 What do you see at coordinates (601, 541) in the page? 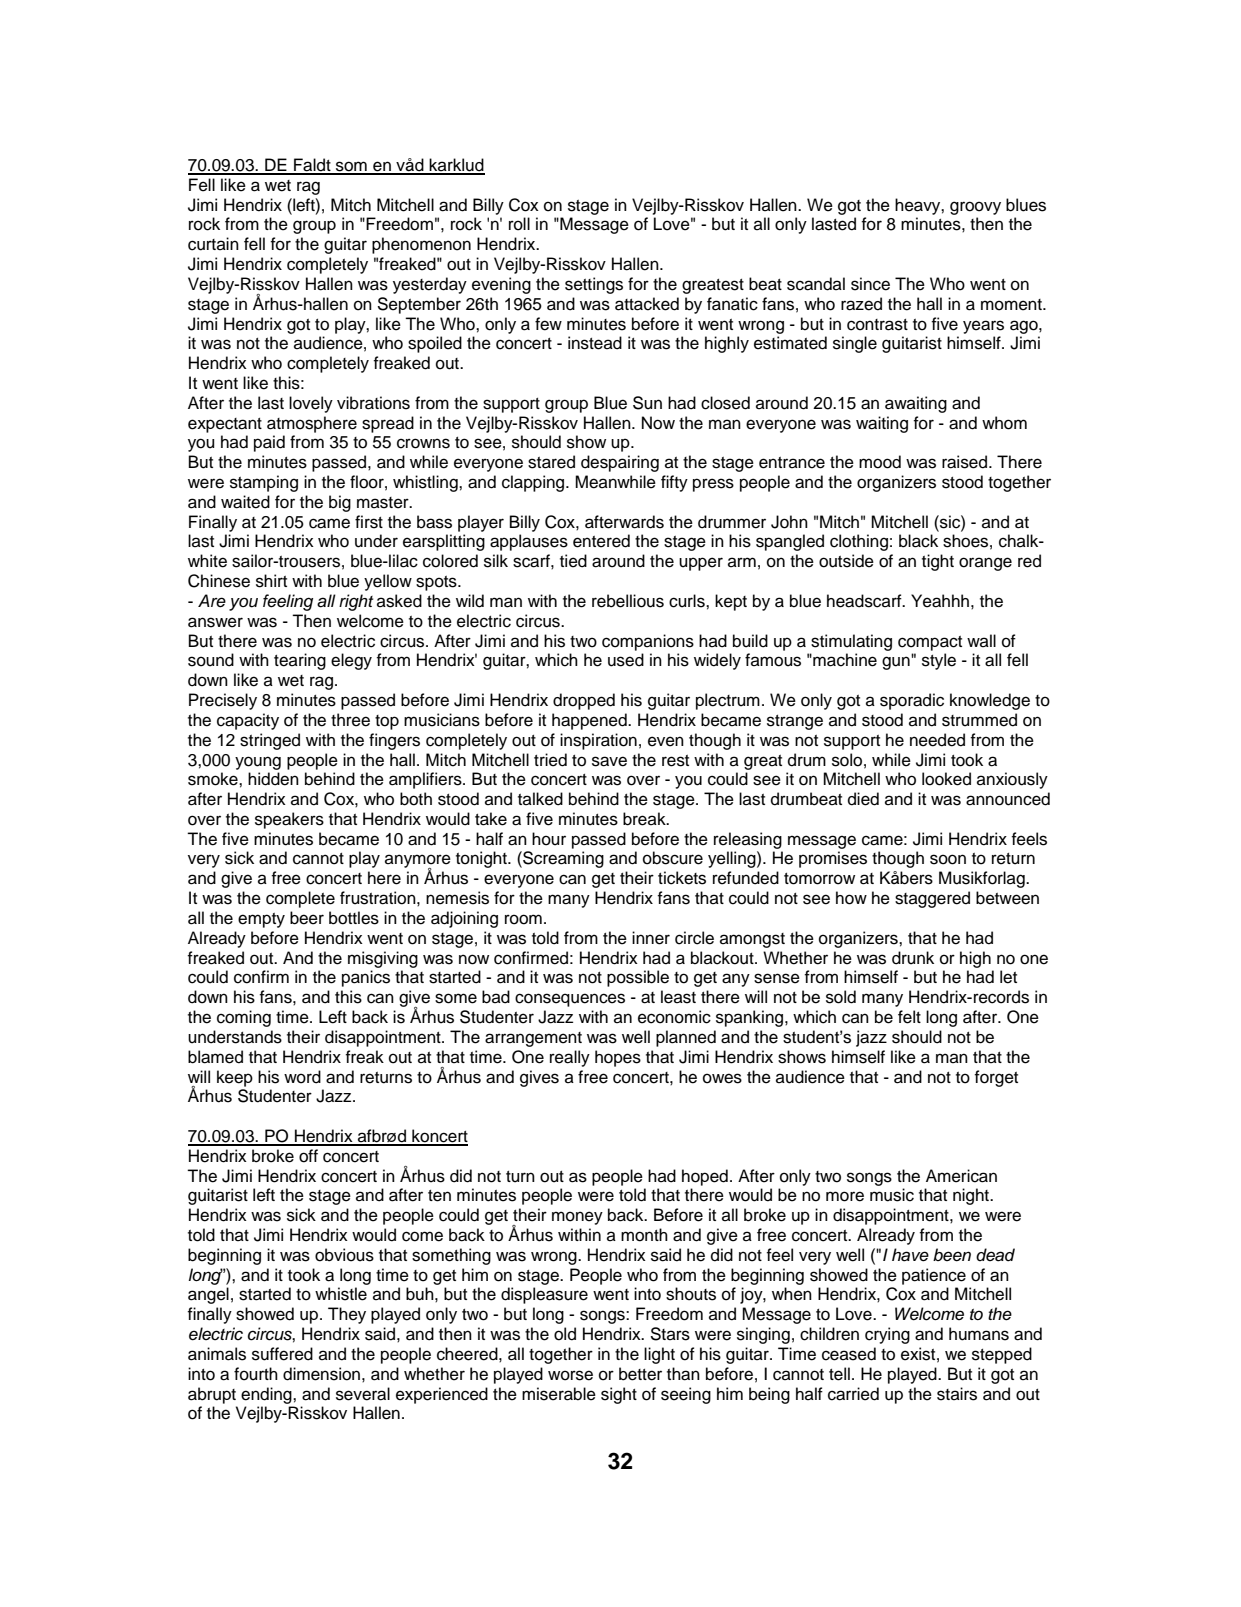
I see `entered` at bounding box center [601, 541].
